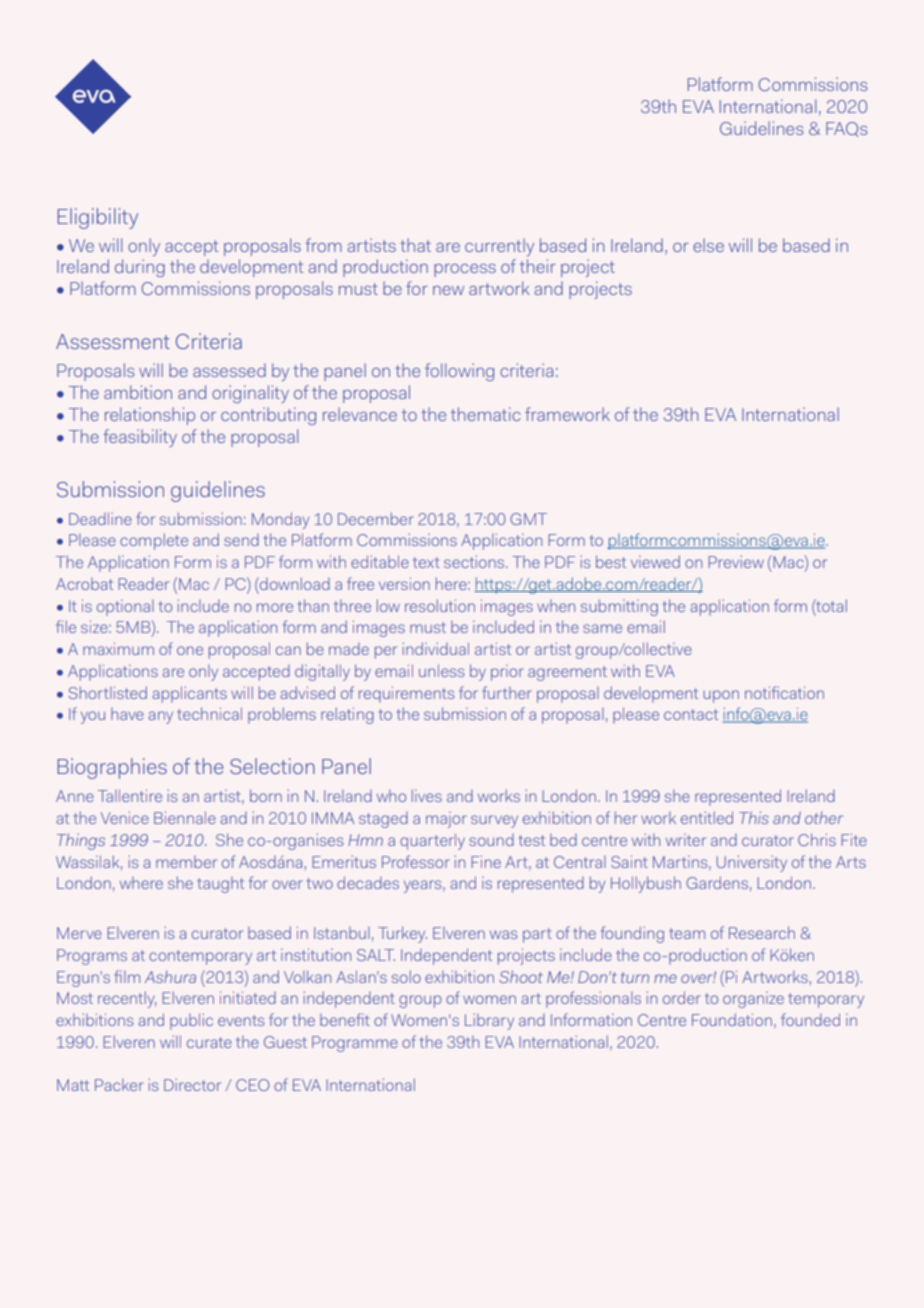 The width and height of the page is (924, 1308). Describe the element at coordinates (190, 650) in the page. I see `one` at that location.
